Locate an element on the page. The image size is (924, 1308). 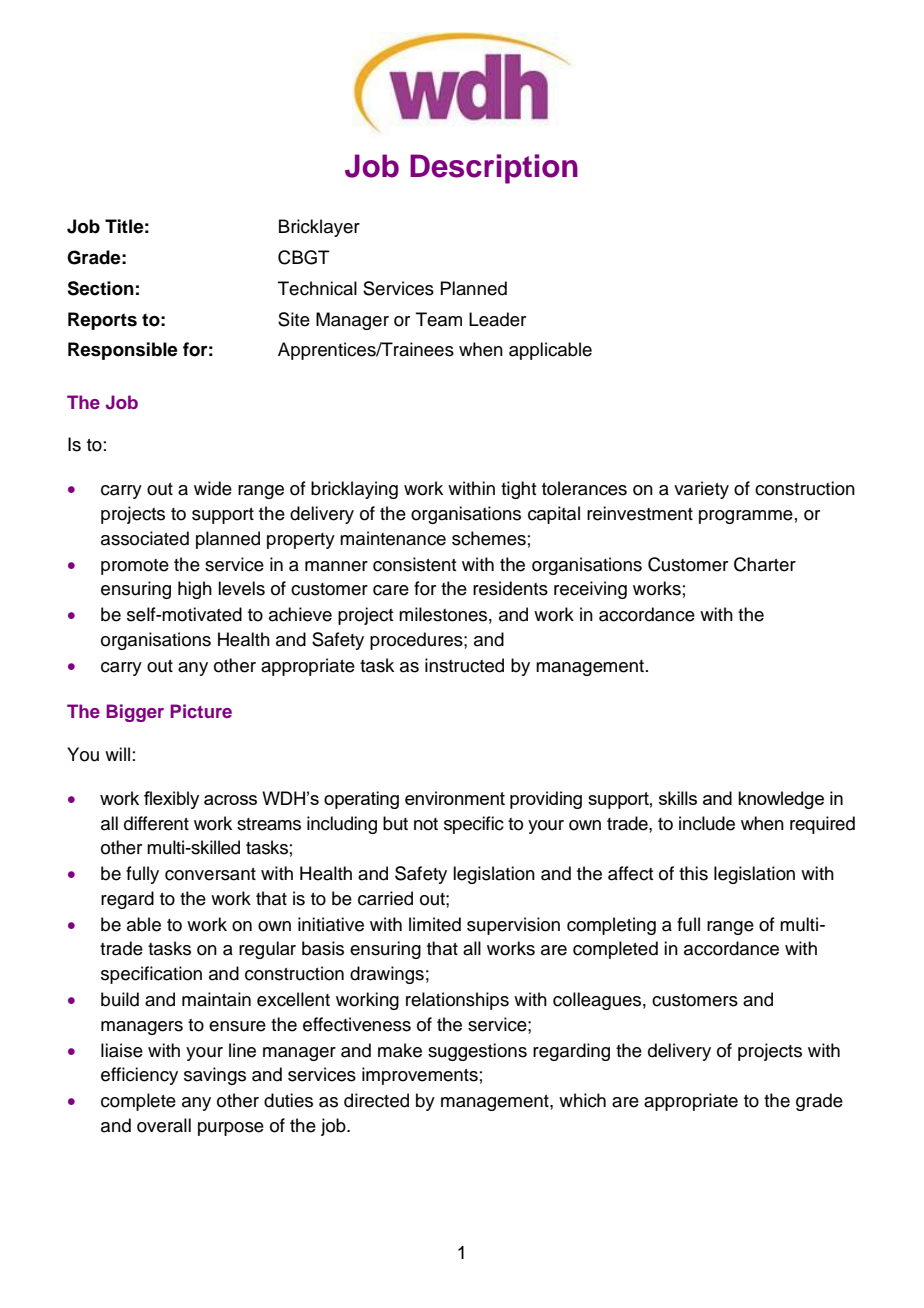
improvements is located at coordinates (420, 1076).
